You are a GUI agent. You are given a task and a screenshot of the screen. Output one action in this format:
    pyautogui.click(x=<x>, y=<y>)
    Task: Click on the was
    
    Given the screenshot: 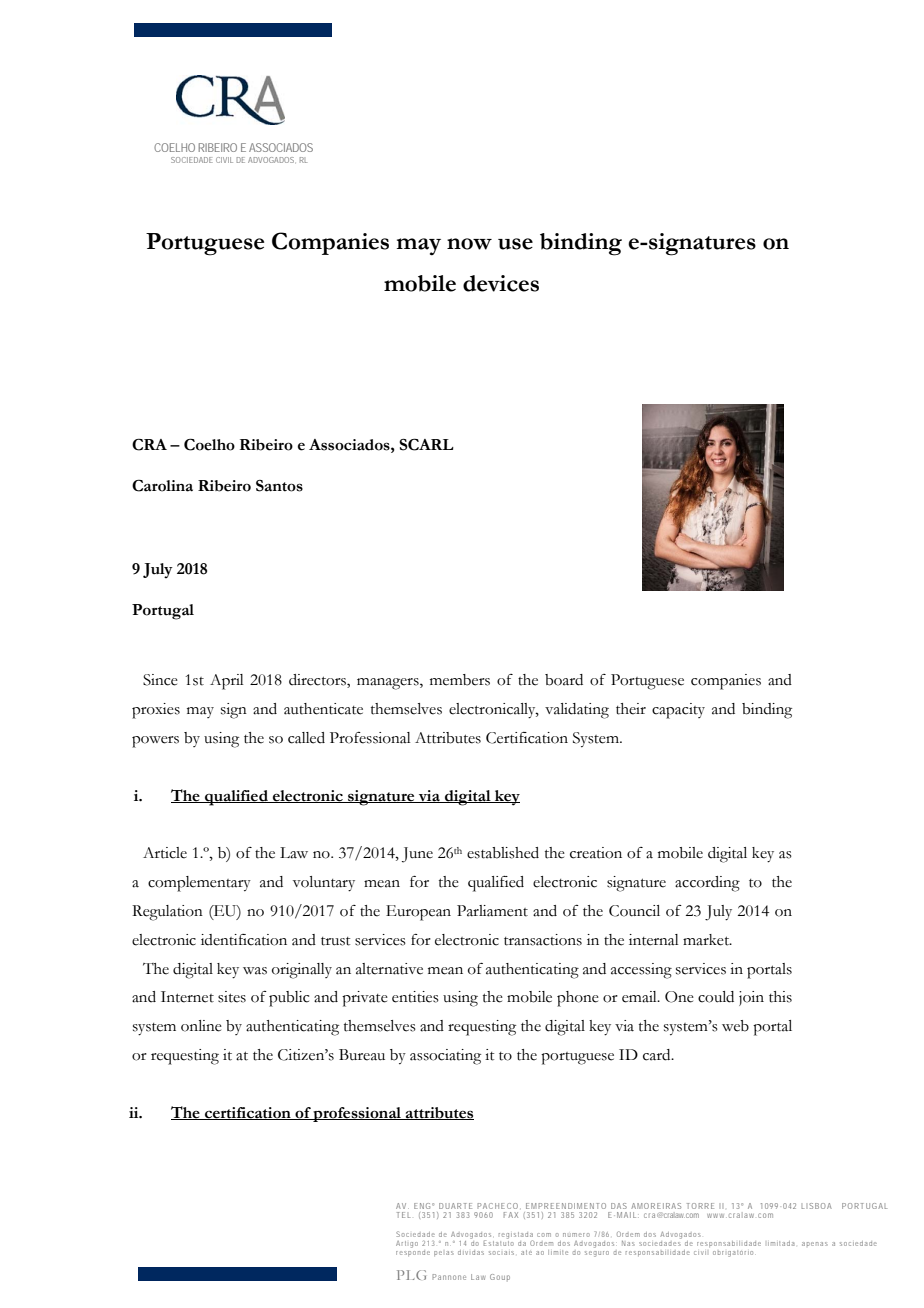 What is the action you would take?
    pyautogui.click(x=255, y=971)
